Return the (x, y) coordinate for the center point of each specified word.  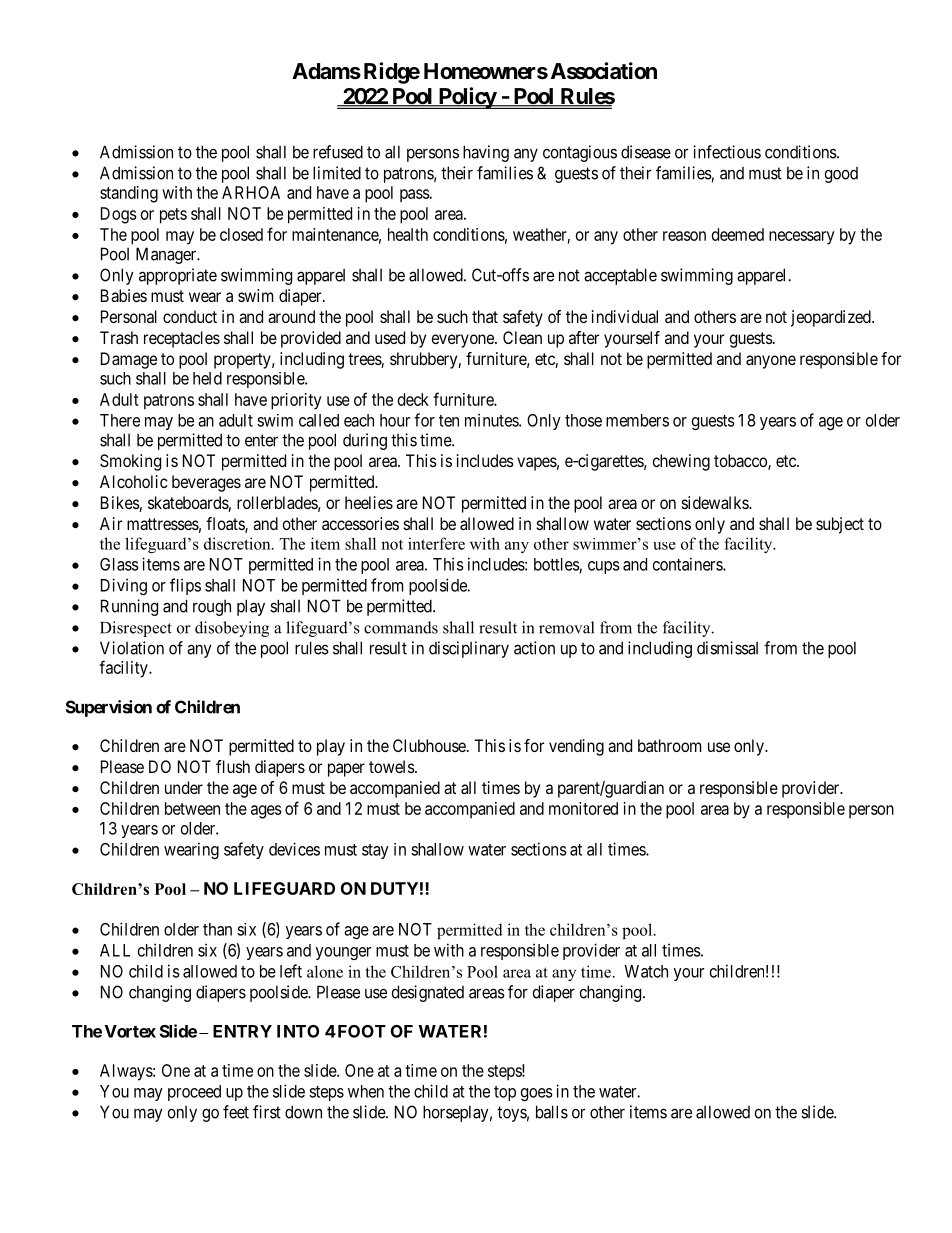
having (486, 153)
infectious (727, 152)
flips (185, 586)
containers (688, 564)
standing (129, 194)
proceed (194, 1093)
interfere (436, 543)
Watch (646, 971)
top (505, 1093)
